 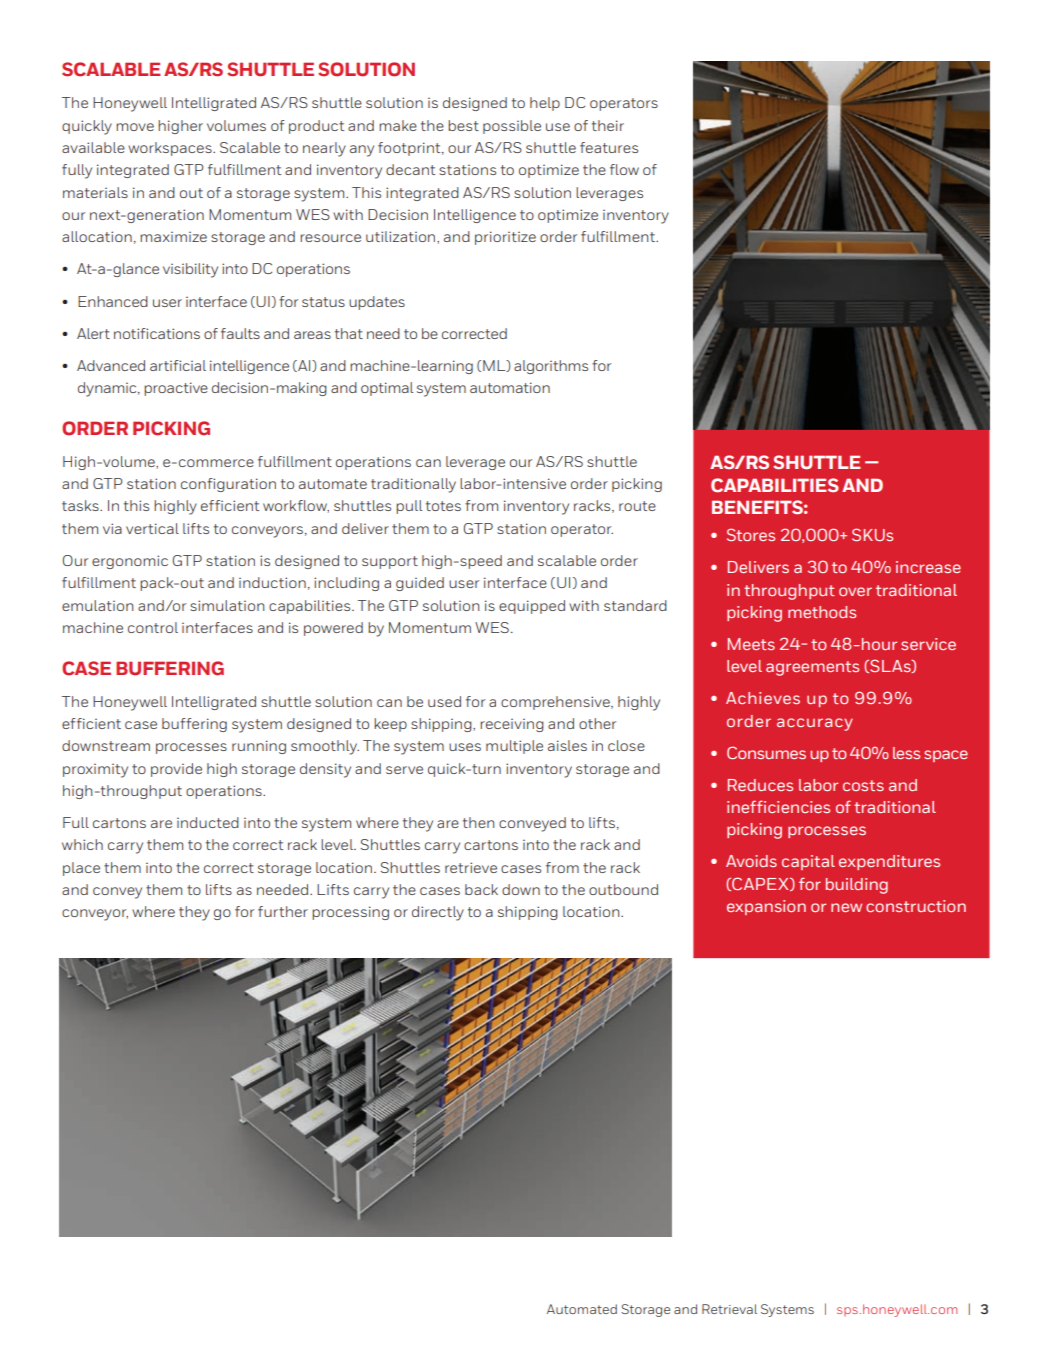 I want to click on new, so click(x=846, y=907).
